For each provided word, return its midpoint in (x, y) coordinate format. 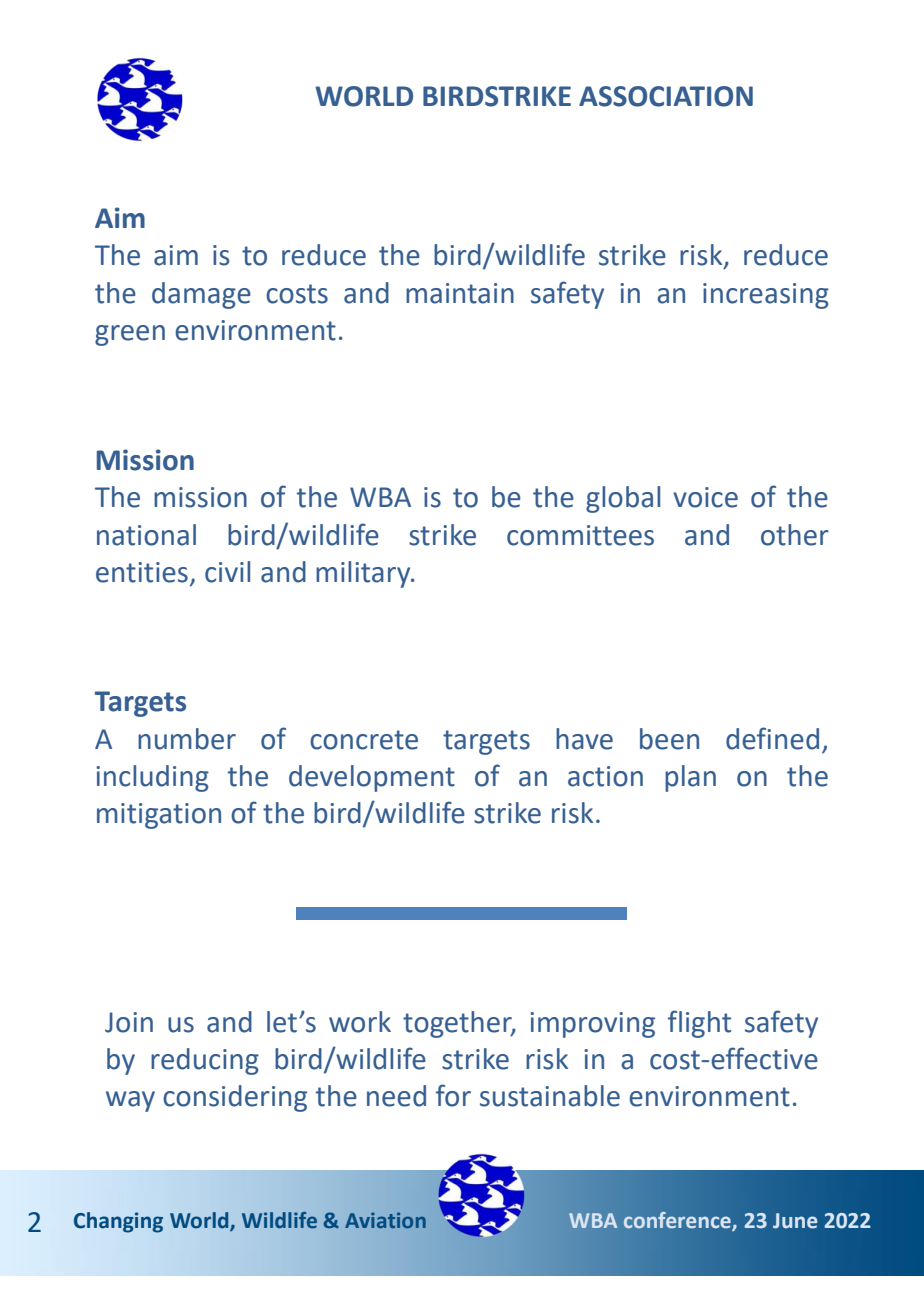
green (130, 335)
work (360, 1022)
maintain (460, 293)
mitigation (159, 816)
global (623, 499)
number (187, 739)
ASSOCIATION (666, 96)
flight (699, 1024)
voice (705, 497)
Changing (118, 1222)
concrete (364, 740)
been (669, 739)
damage (201, 295)
